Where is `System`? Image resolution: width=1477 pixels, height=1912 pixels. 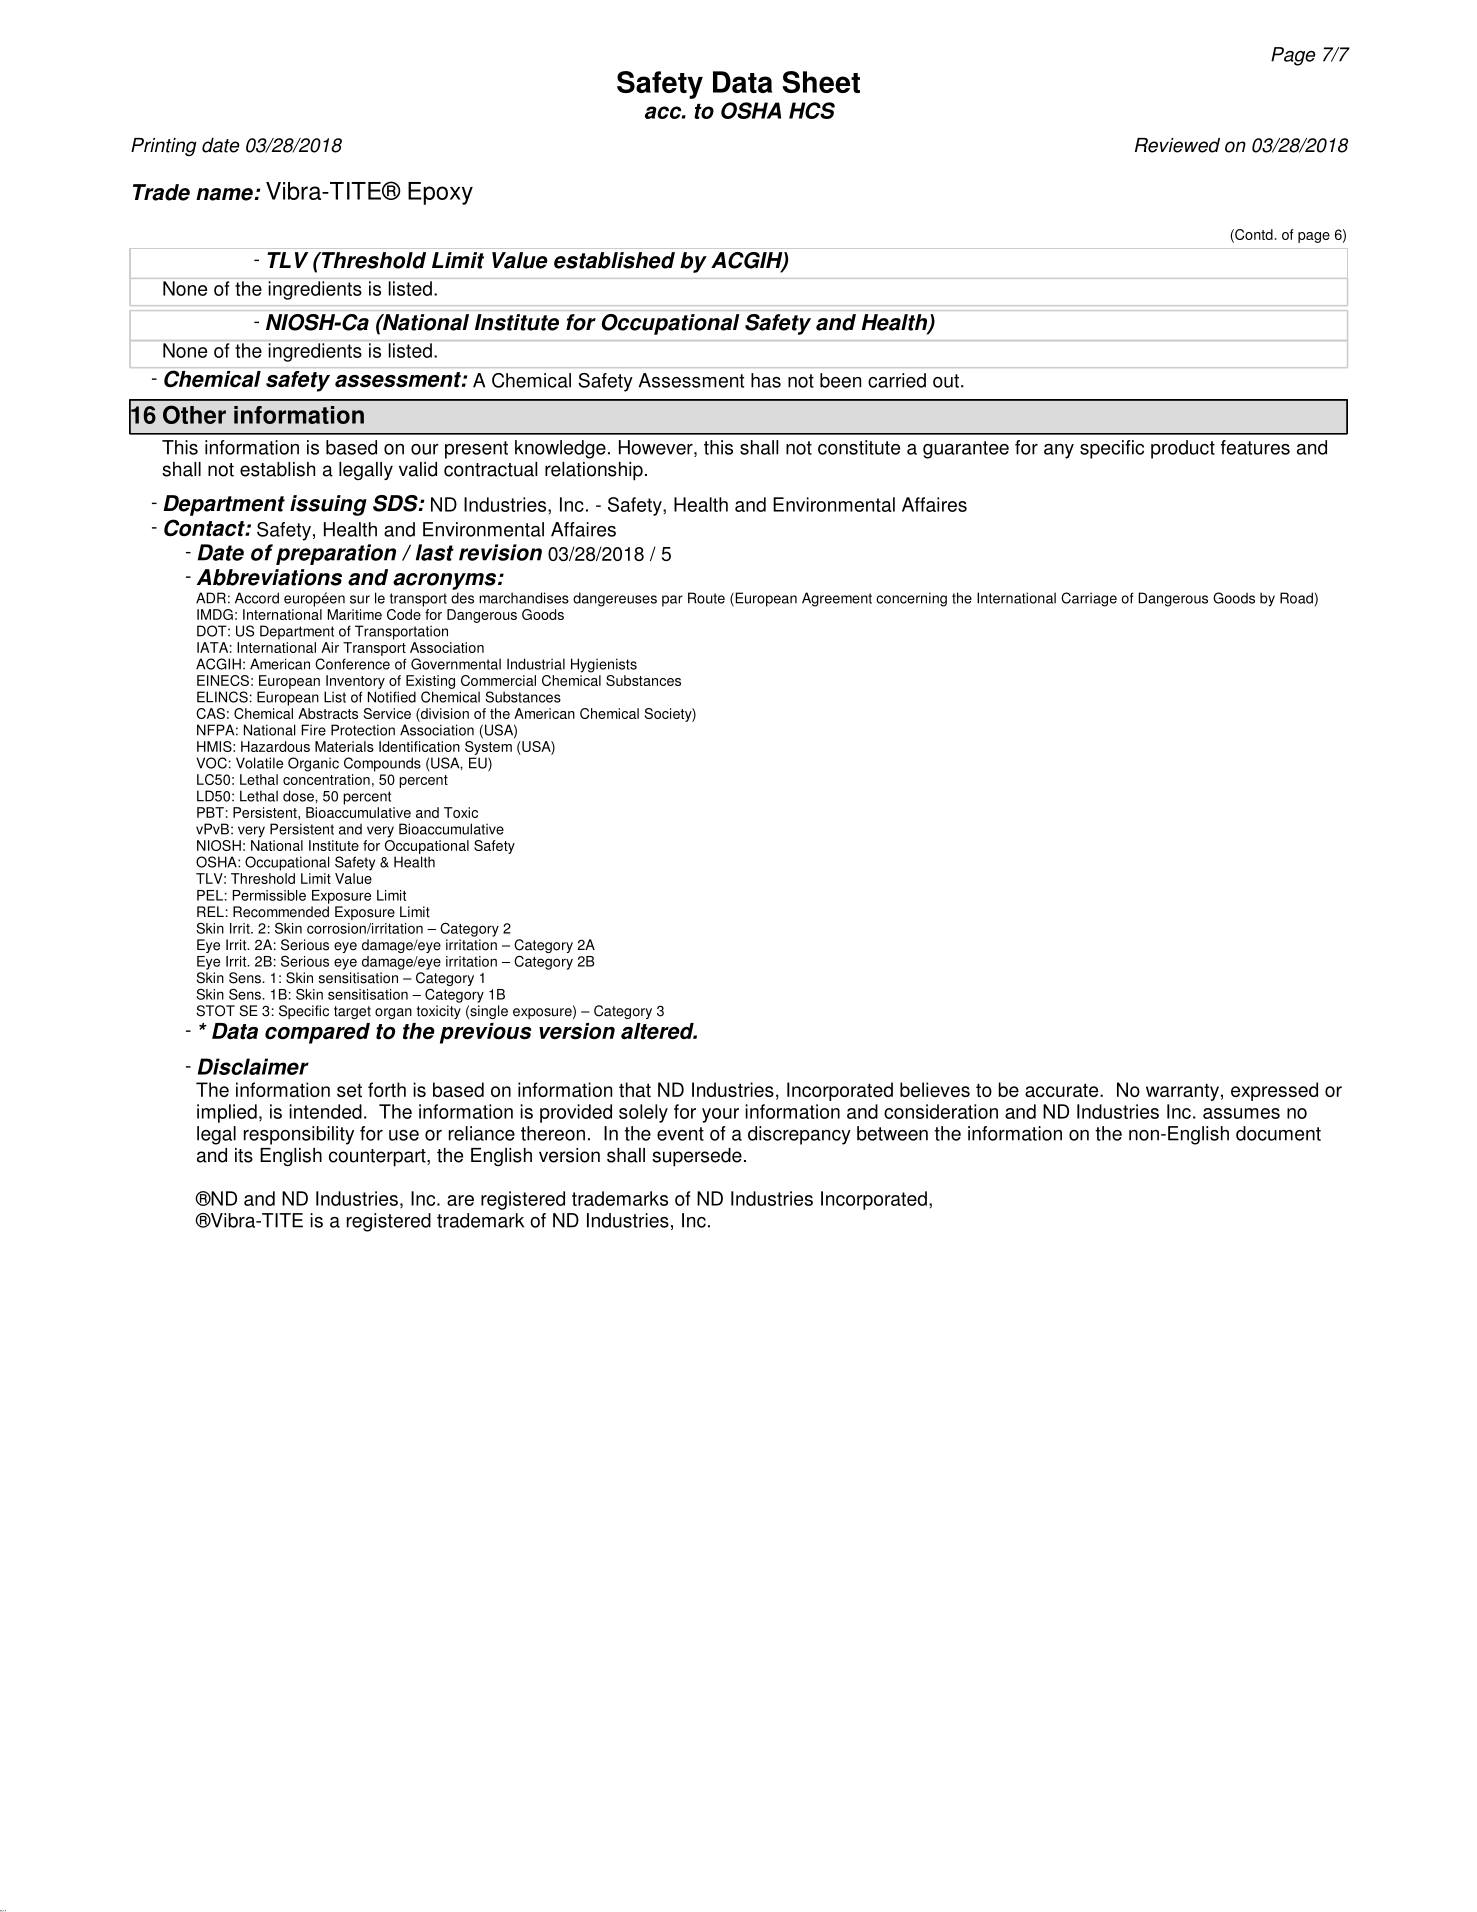 System is located at coordinates (488, 748).
